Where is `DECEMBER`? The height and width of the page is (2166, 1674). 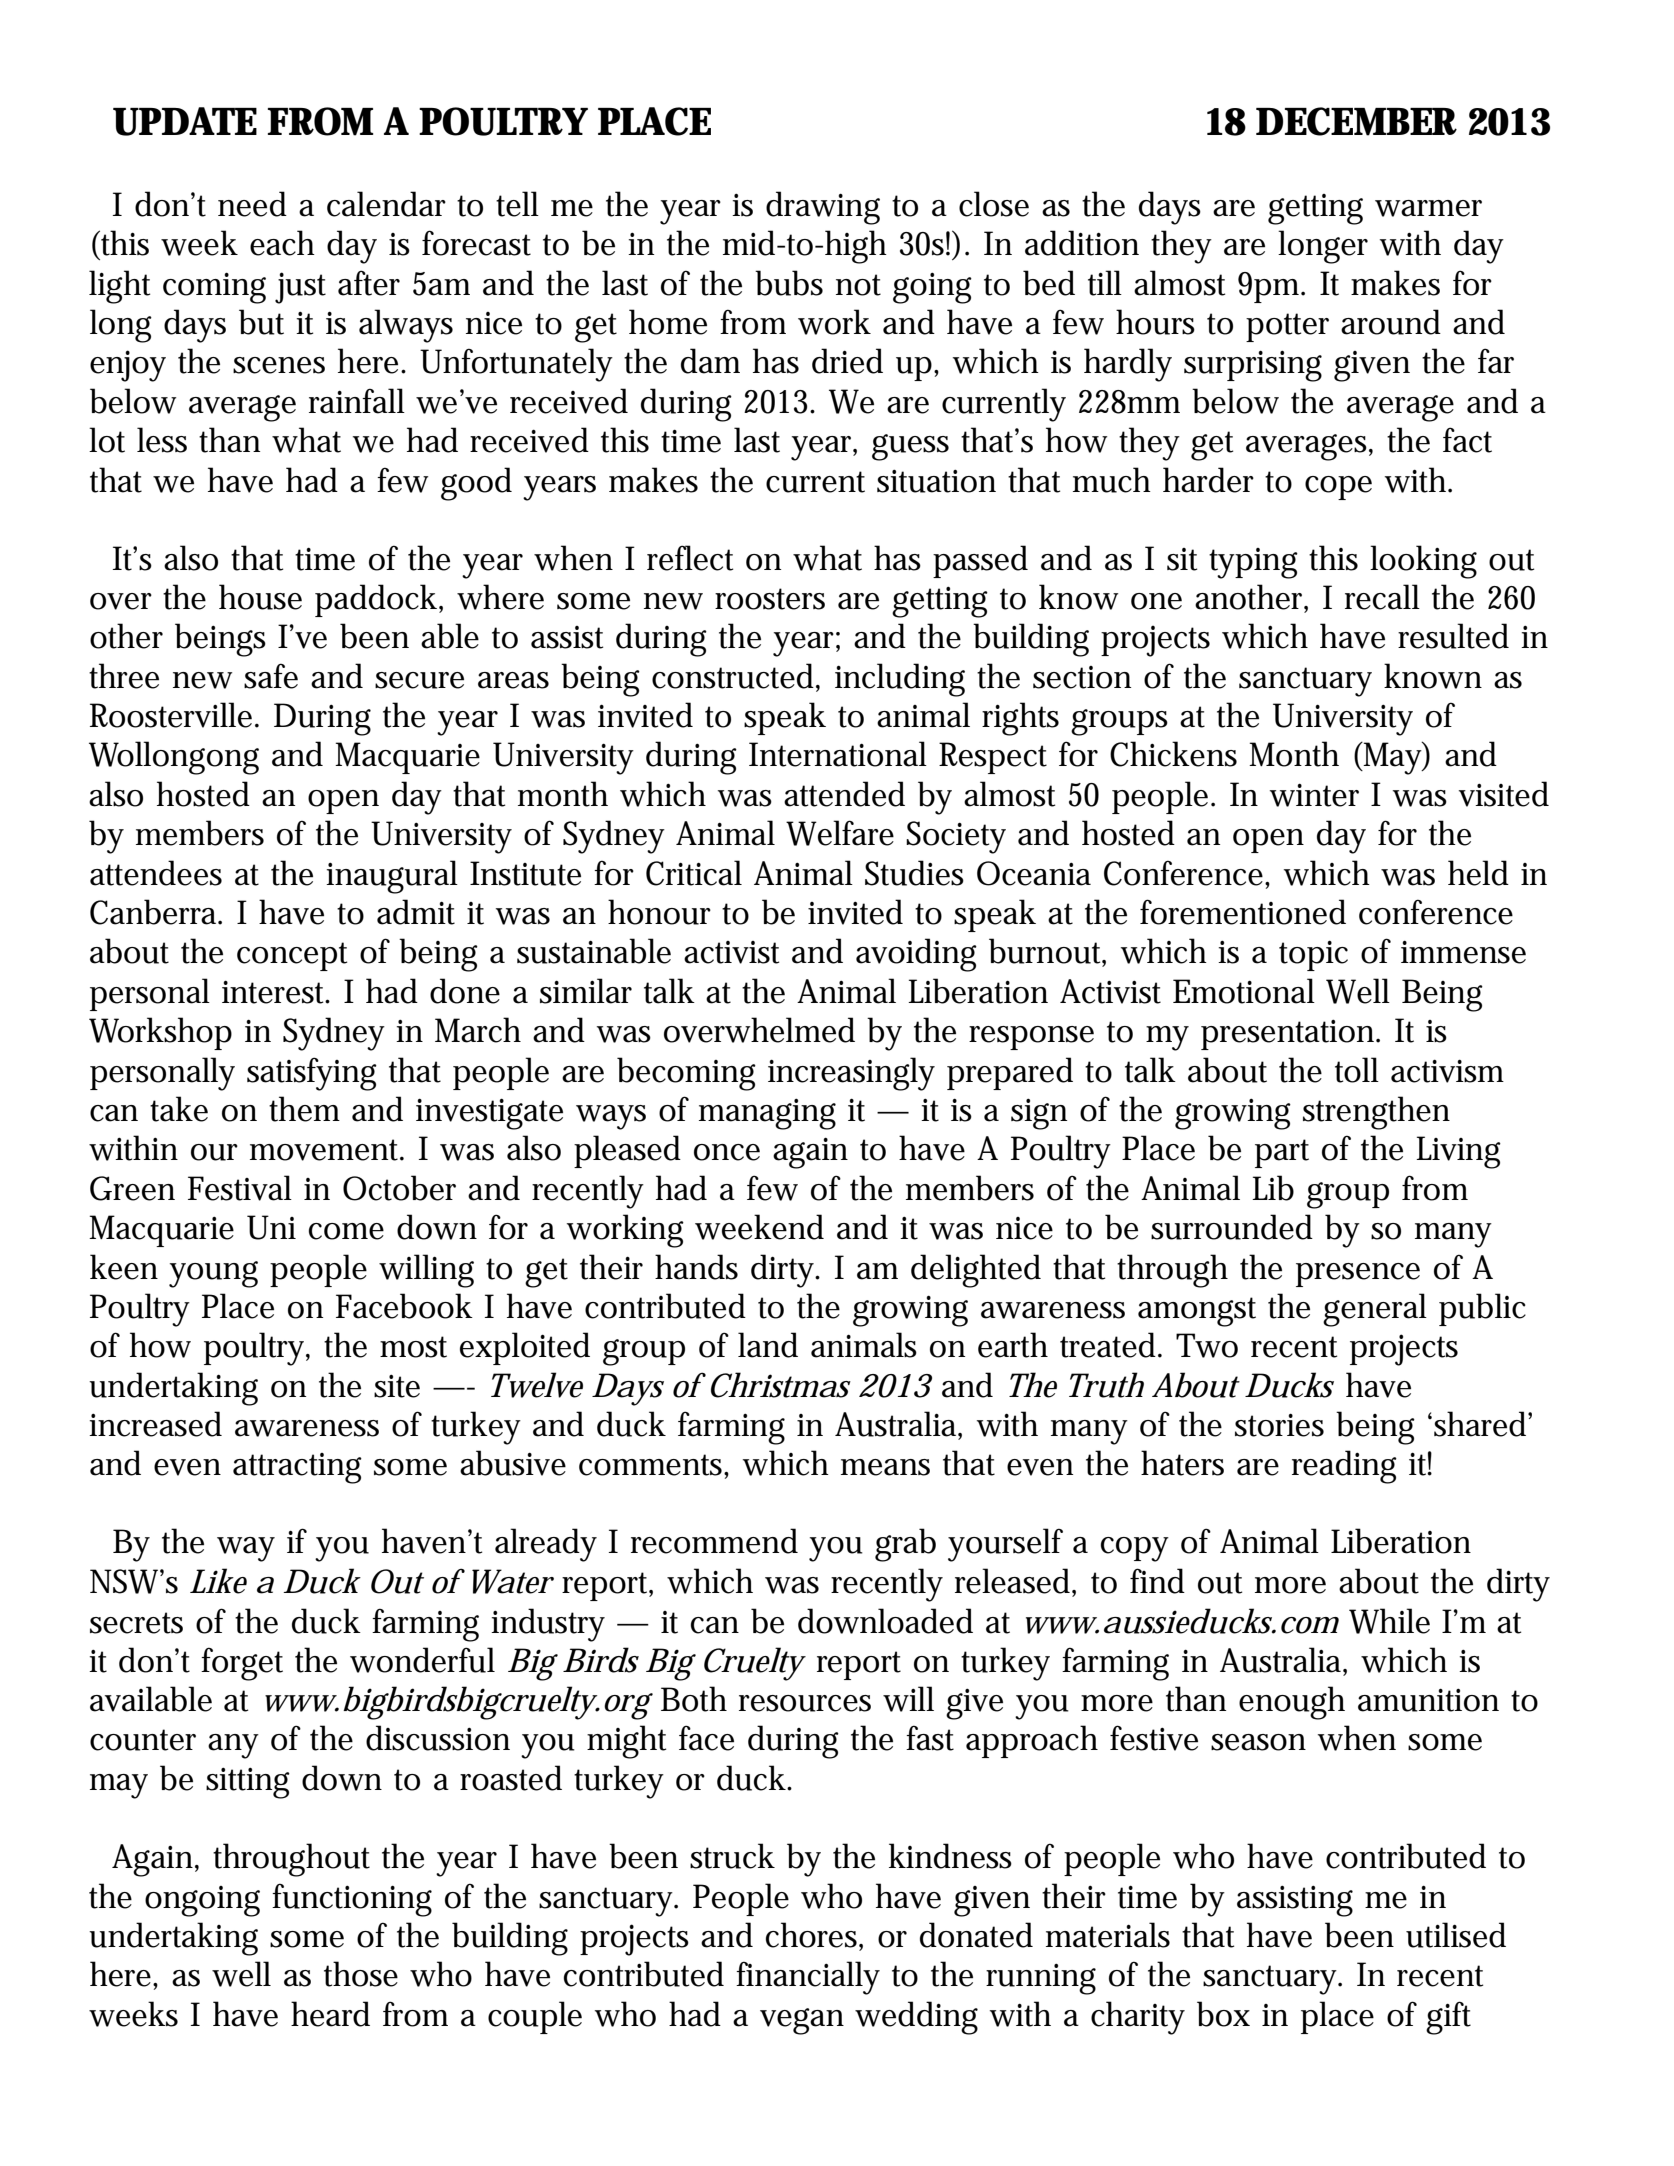
DECEMBER is located at coordinates (1356, 121).
